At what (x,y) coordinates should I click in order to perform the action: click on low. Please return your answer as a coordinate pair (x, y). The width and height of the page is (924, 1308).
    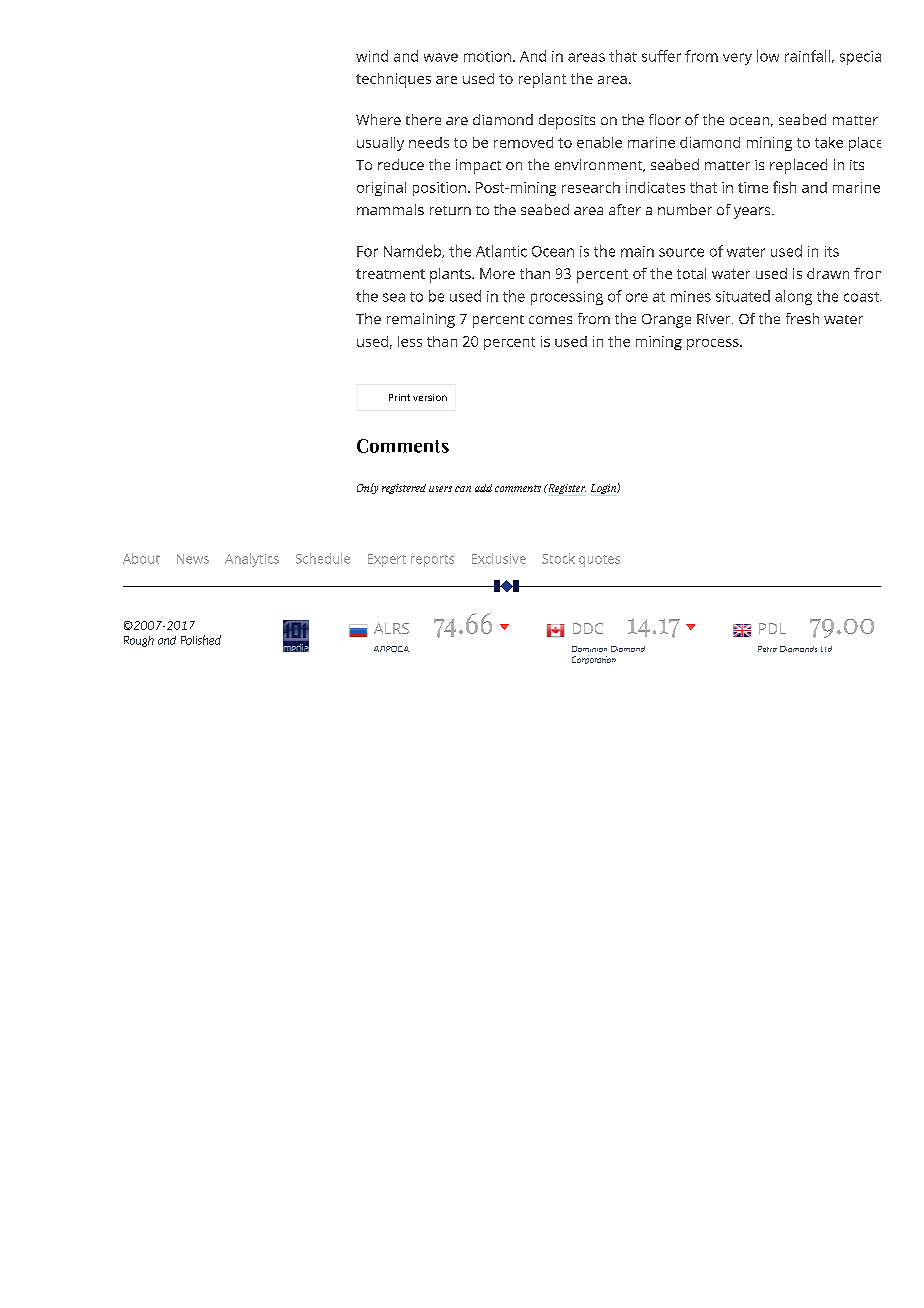
    Looking at the image, I should click on (768, 56).
